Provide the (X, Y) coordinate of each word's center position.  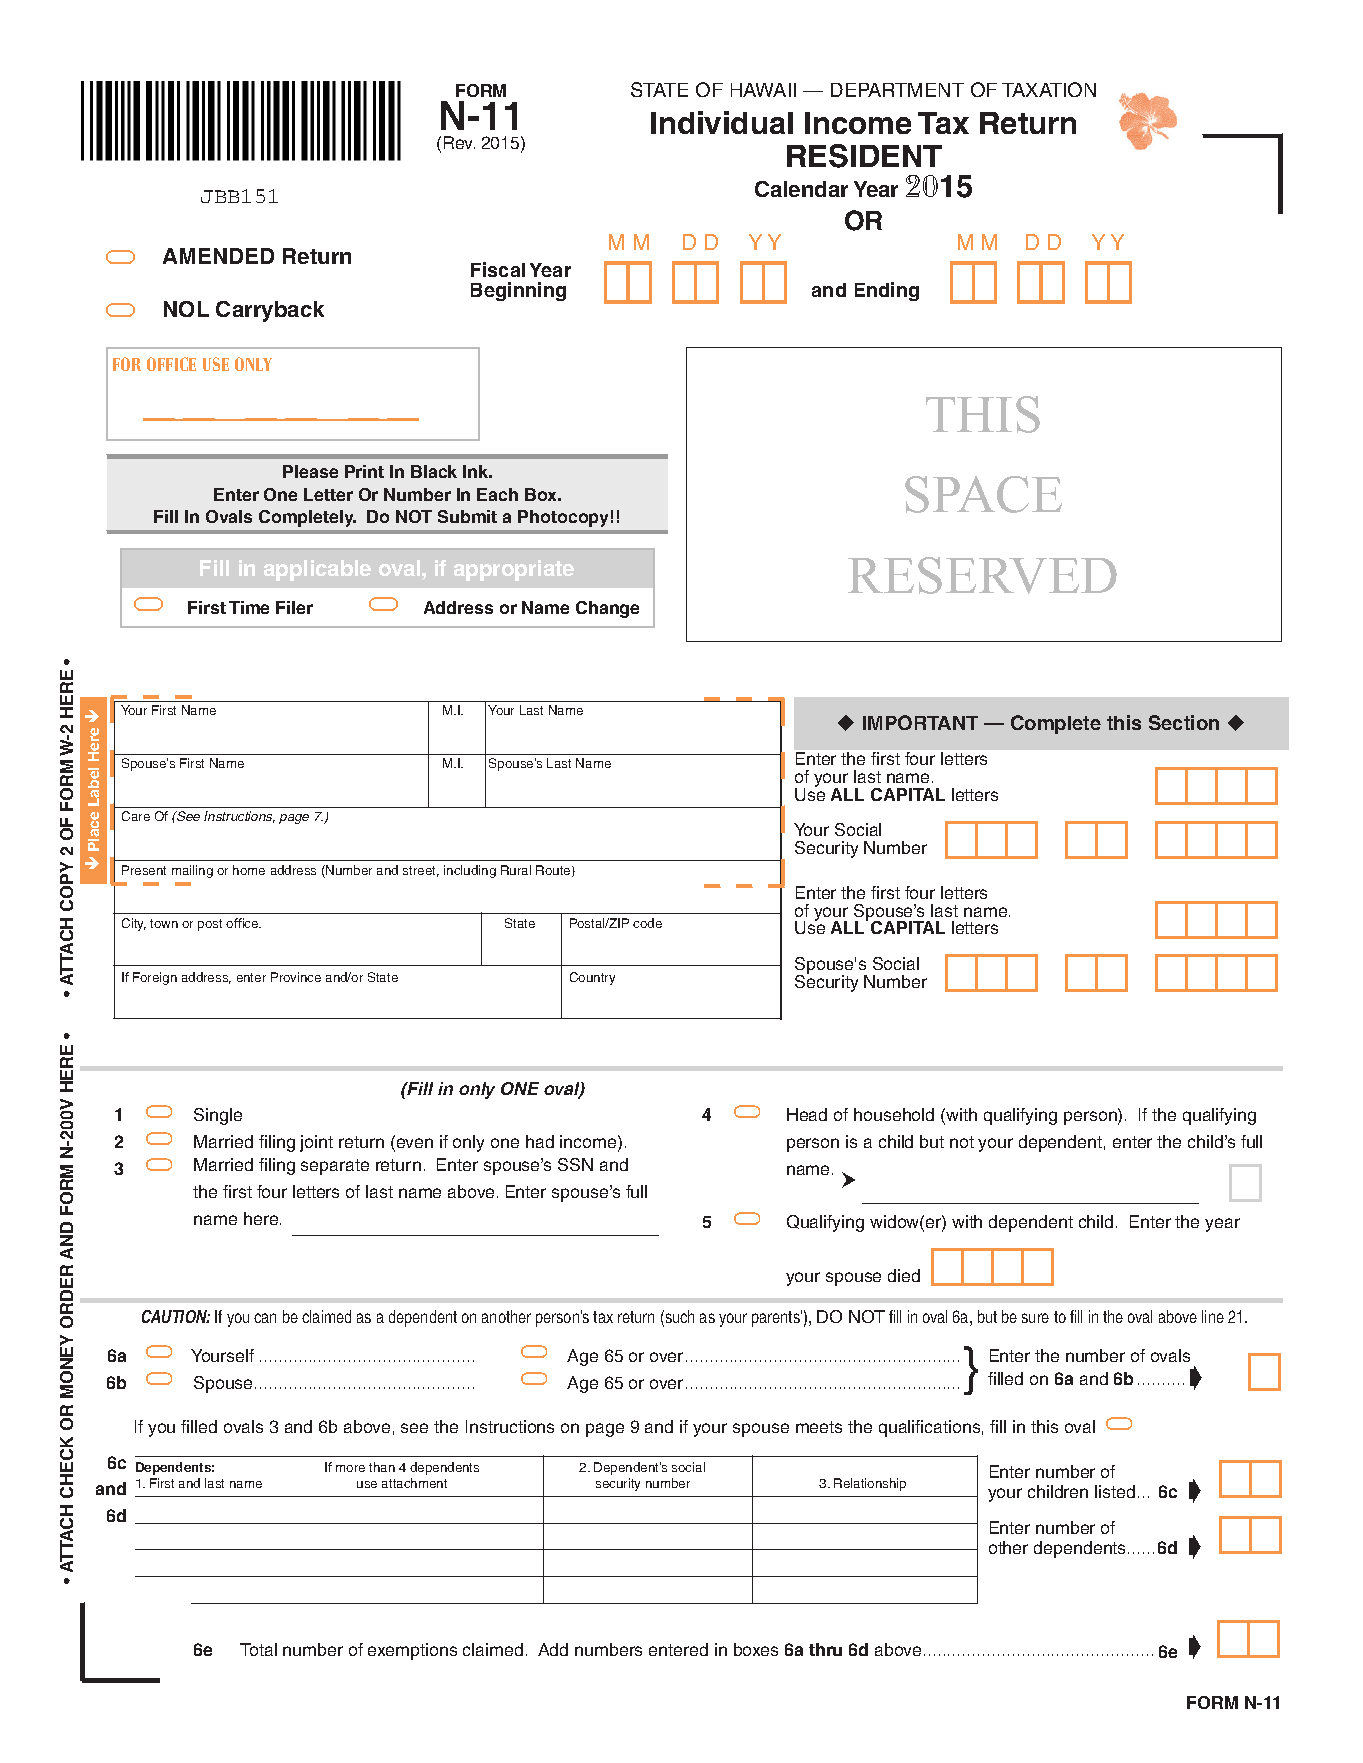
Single (218, 1116)
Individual (722, 122)
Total (258, 1649)
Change (607, 609)
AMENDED (218, 256)
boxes (756, 1649)
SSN (575, 1164)
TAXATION (1049, 89)
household (894, 1114)
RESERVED (982, 575)
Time (249, 607)
